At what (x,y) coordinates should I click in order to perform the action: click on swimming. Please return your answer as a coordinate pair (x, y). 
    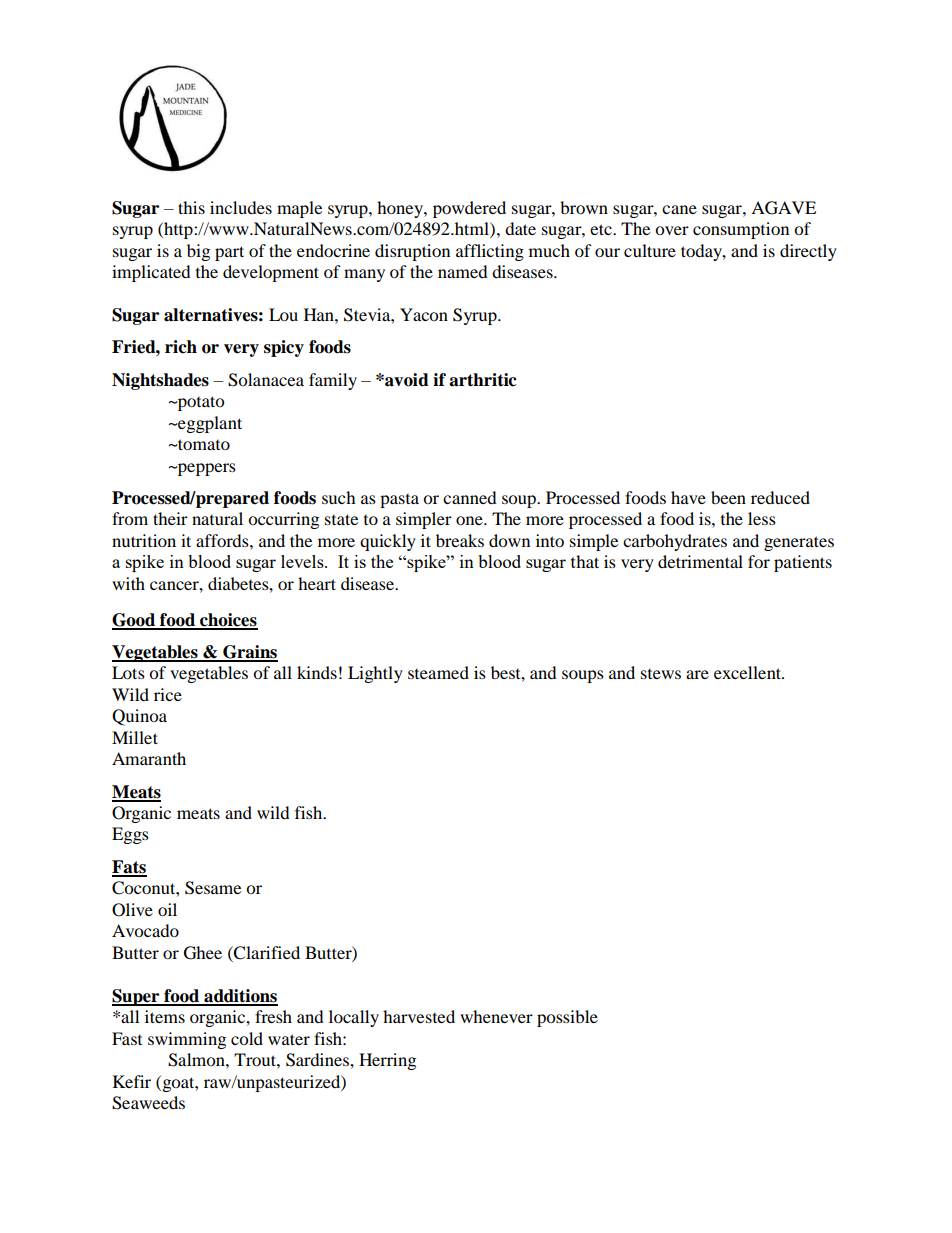
    Looking at the image, I should click on (187, 1040).
